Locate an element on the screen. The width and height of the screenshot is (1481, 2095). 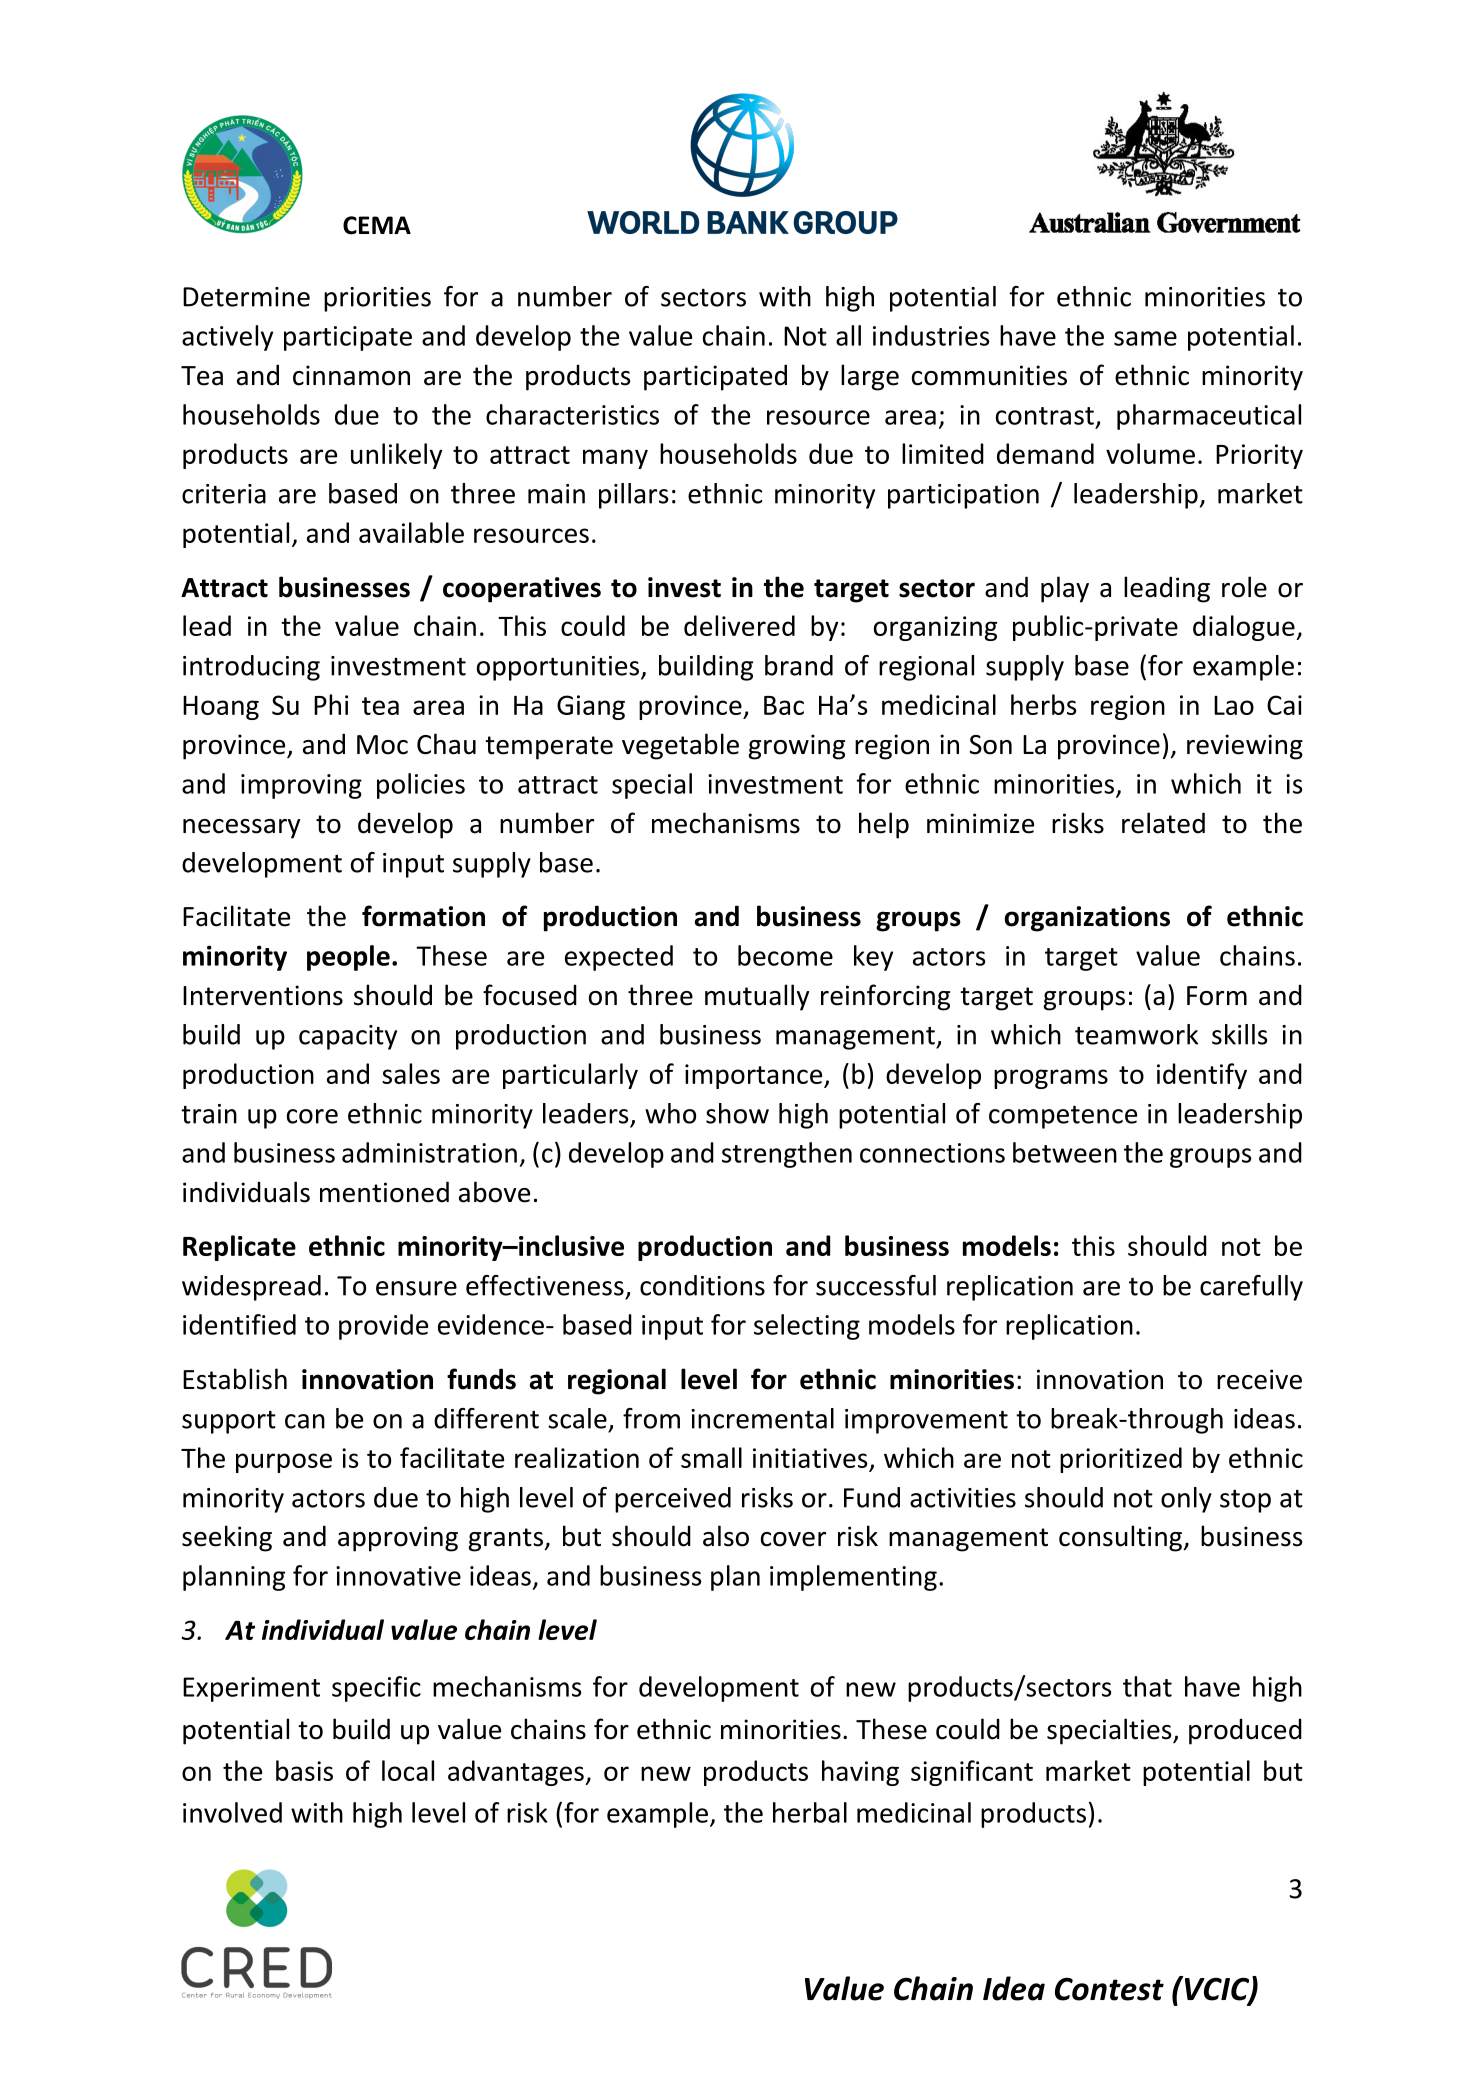
herbal is located at coordinates (810, 1812).
